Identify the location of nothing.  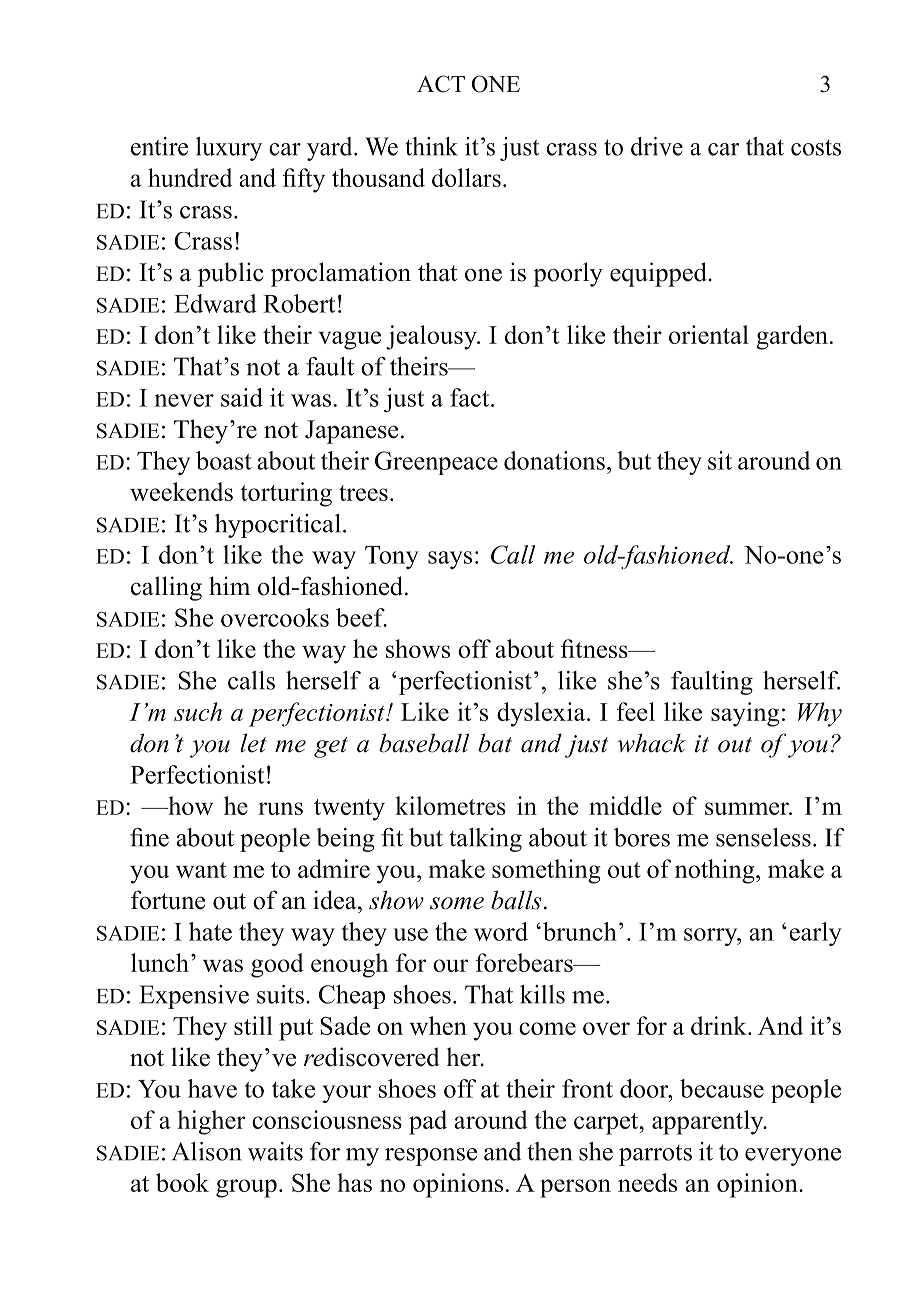
(716, 871).
